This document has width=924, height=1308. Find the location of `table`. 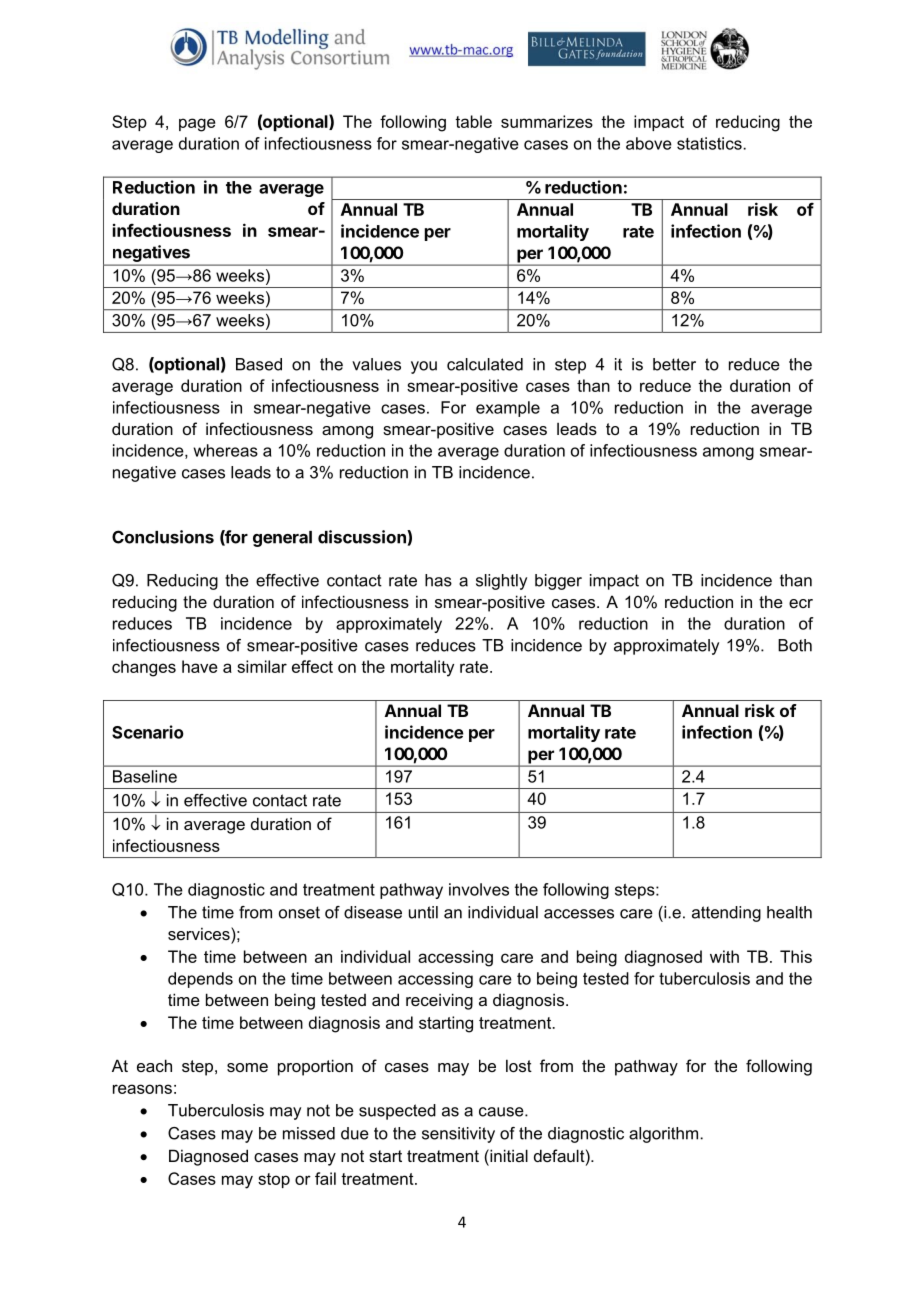

table is located at coordinates (473, 121).
